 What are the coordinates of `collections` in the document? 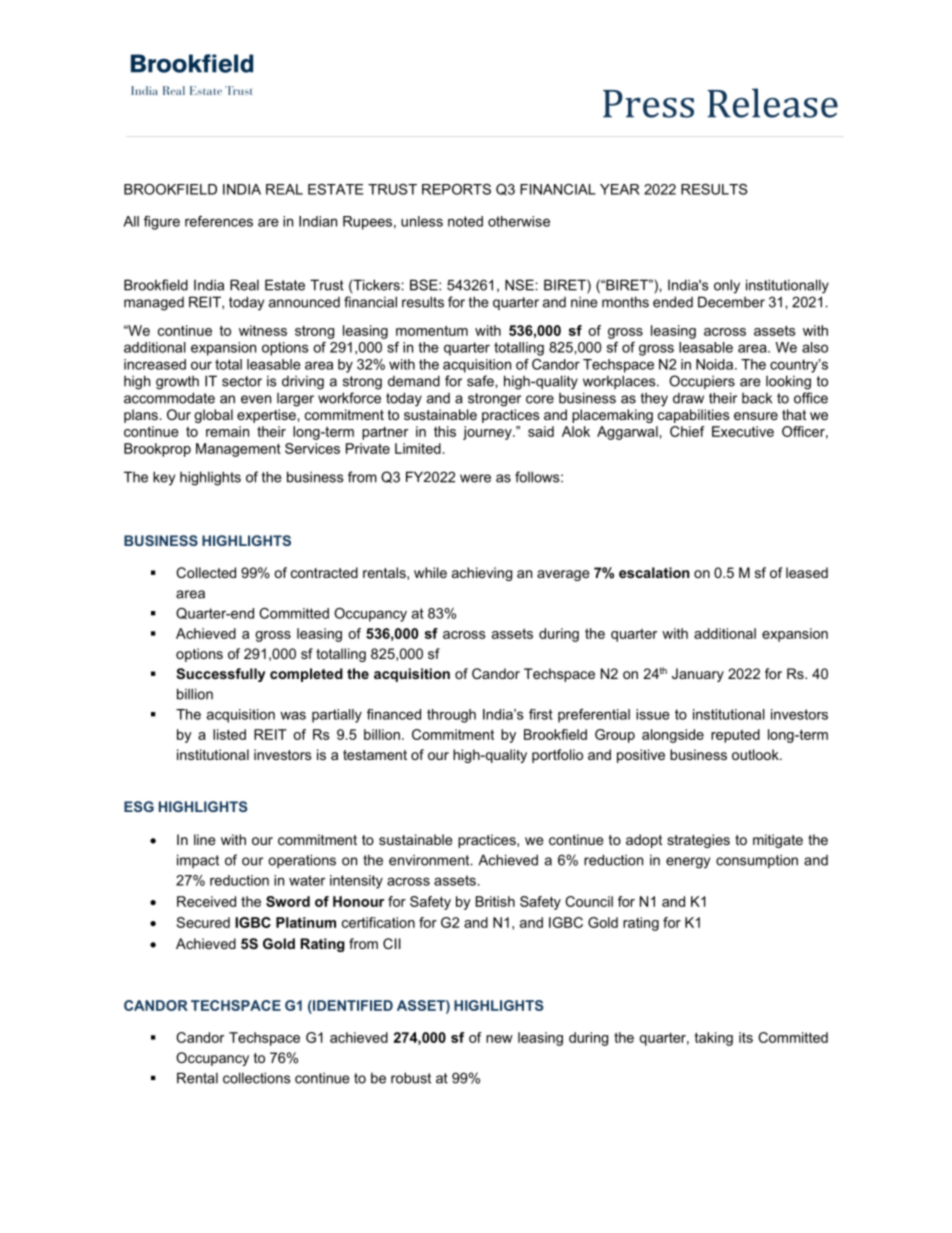 It's located at (256, 1078).
